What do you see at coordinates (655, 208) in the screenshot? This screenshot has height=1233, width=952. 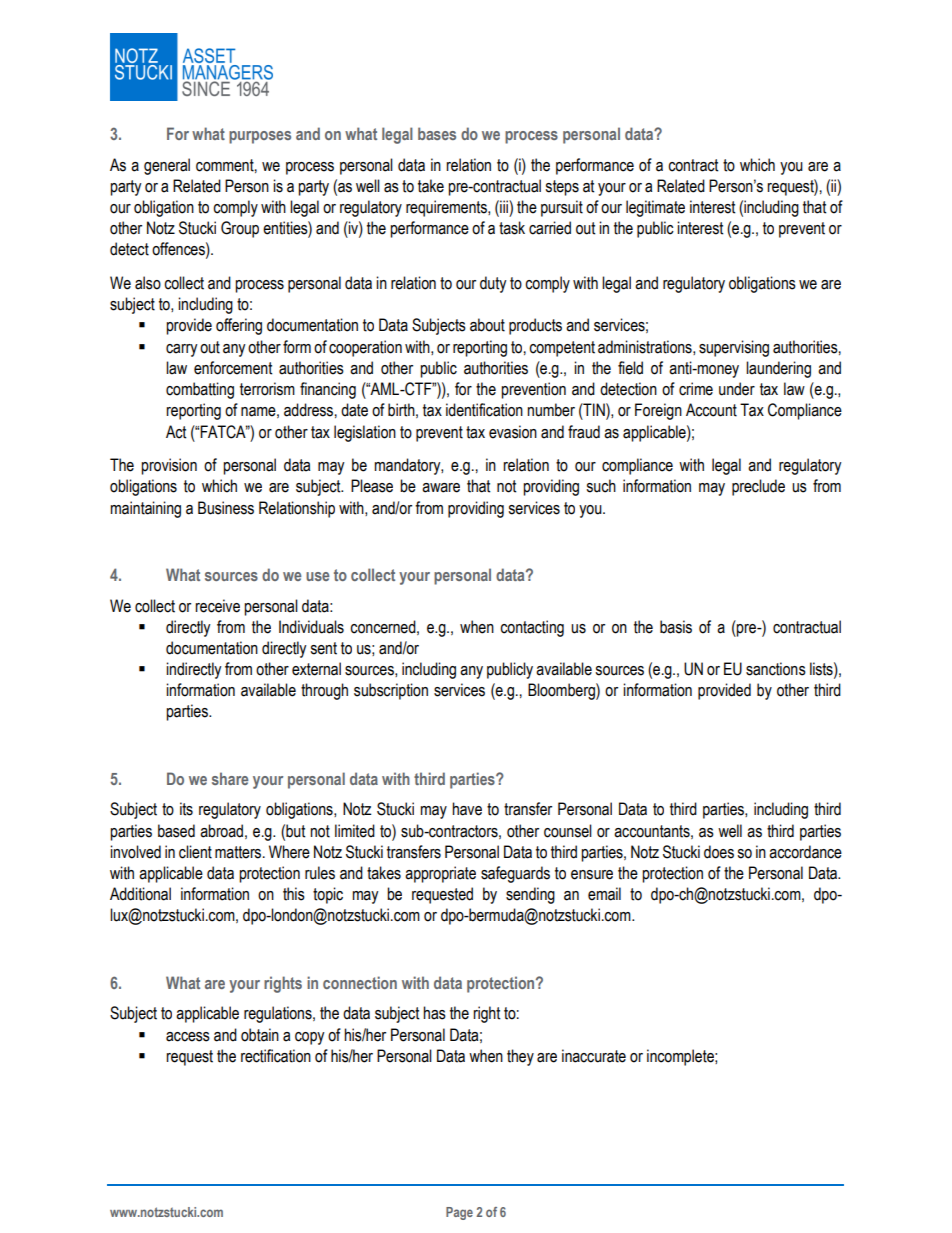 I see `legitimate` at bounding box center [655, 208].
